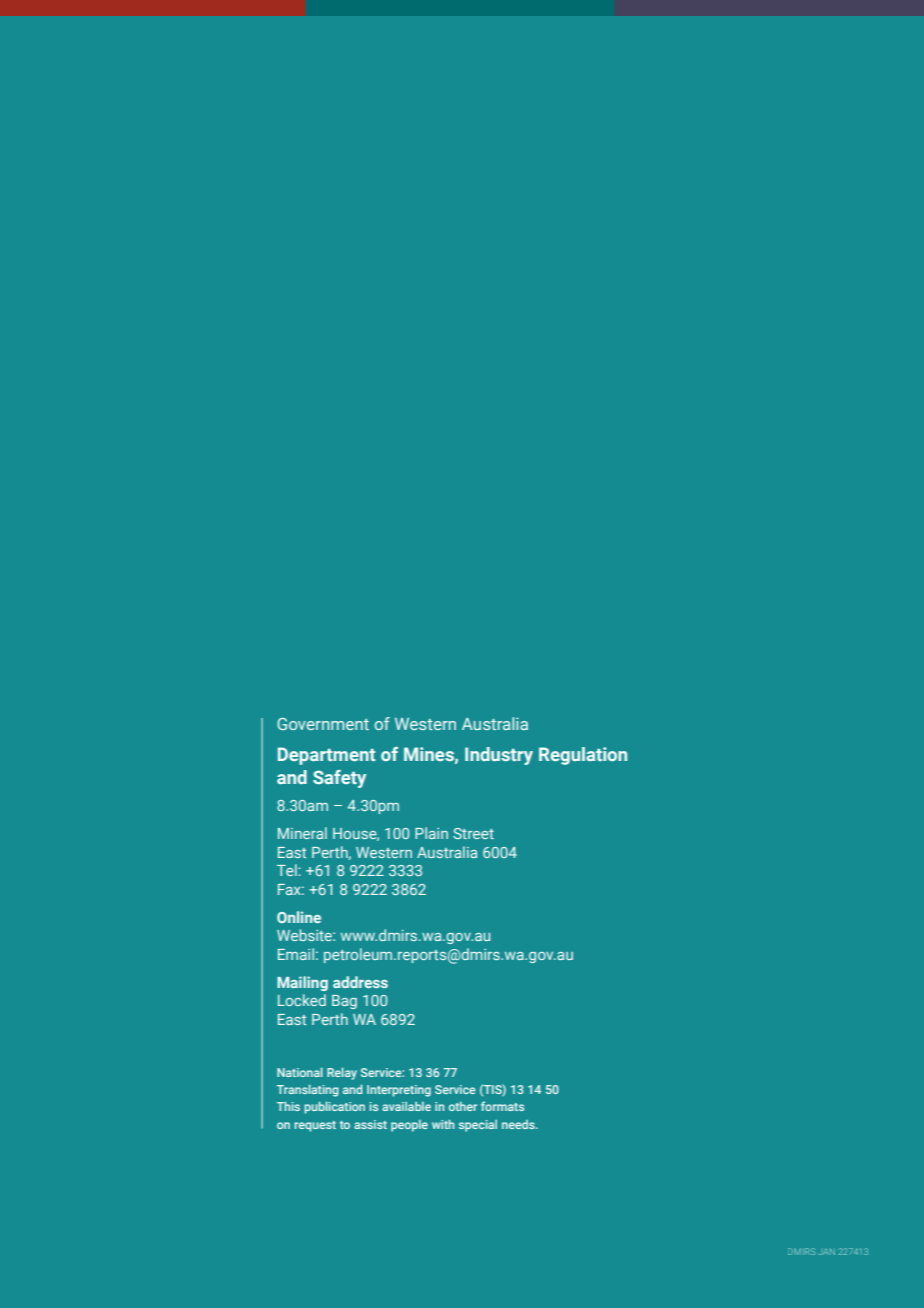  Describe the element at coordinates (473, 833) in the screenshot. I see `Street` at that location.
